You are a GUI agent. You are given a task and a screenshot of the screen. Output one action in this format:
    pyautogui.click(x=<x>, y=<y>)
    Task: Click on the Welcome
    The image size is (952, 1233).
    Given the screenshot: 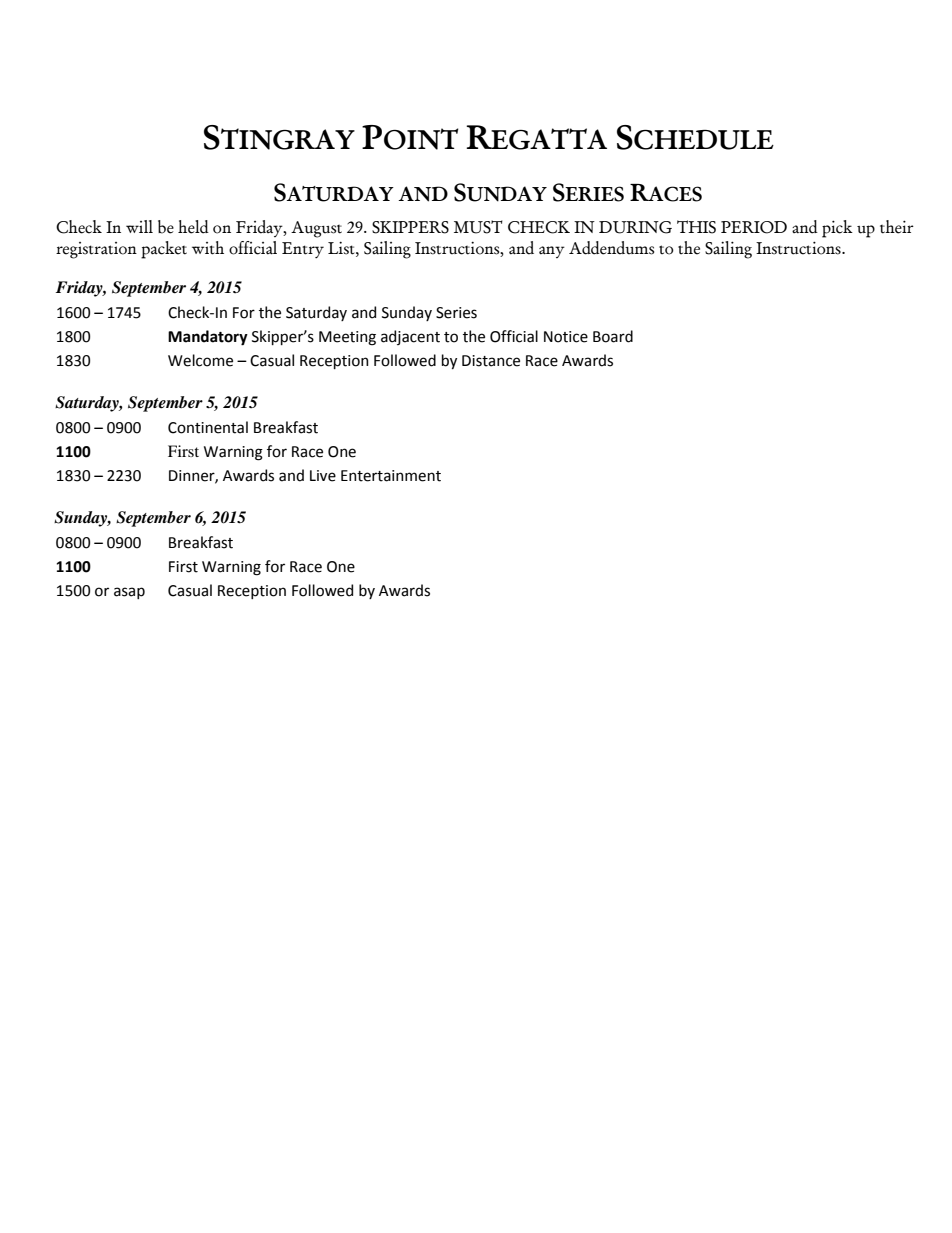 What is the action you would take?
    pyautogui.click(x=200, y=360)
